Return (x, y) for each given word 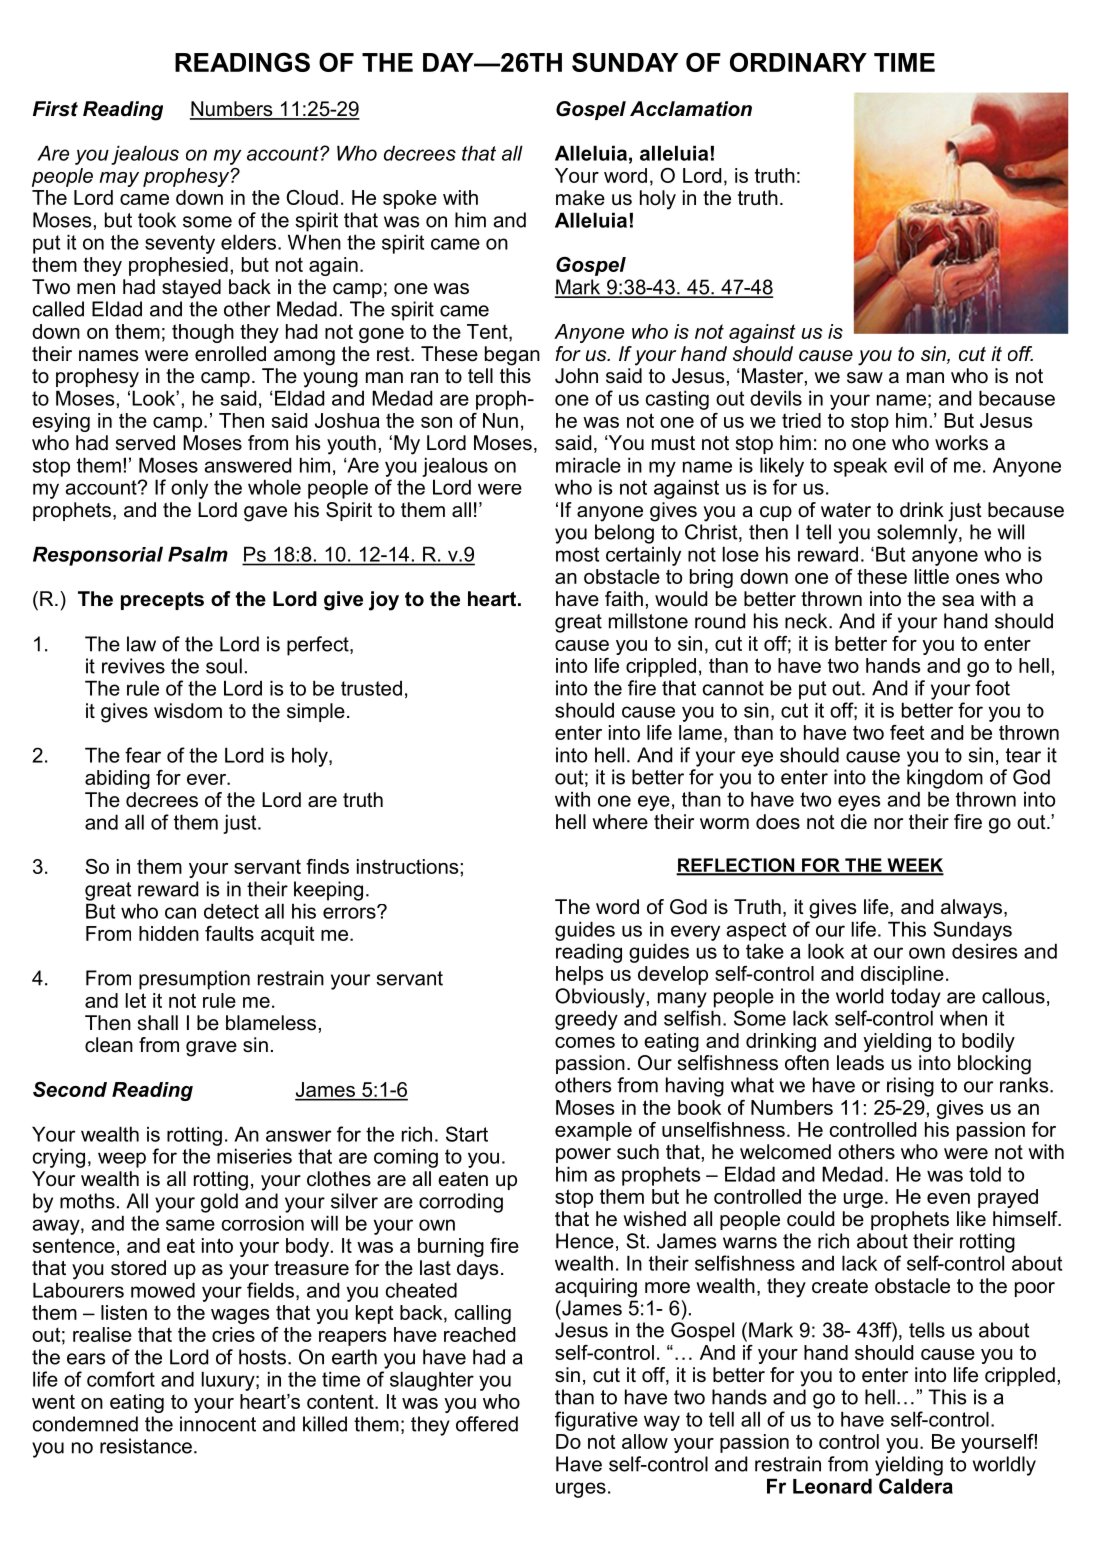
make (580, 198)
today (916, 998)
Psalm (198, 554)
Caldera (916, 1486)
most (577, 554)
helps (580, 975)
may (119, 179)
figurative (596, 1421)
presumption (194, 980)
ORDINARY (798, 62)
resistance (146, 1446)
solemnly (918, 534)
